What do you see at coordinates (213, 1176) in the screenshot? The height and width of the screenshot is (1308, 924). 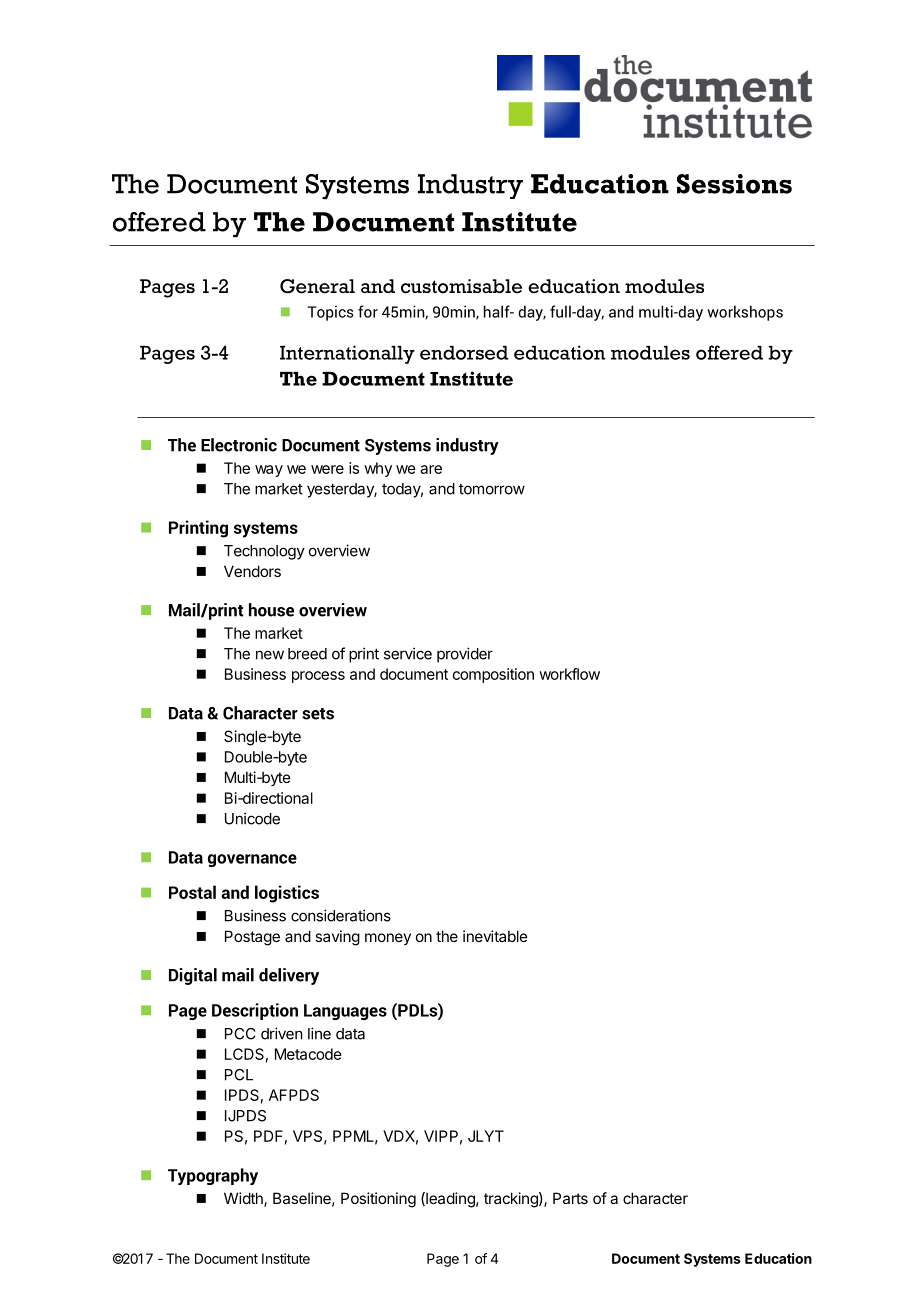 I see `Typography` at bounding box center [213, 1176].
